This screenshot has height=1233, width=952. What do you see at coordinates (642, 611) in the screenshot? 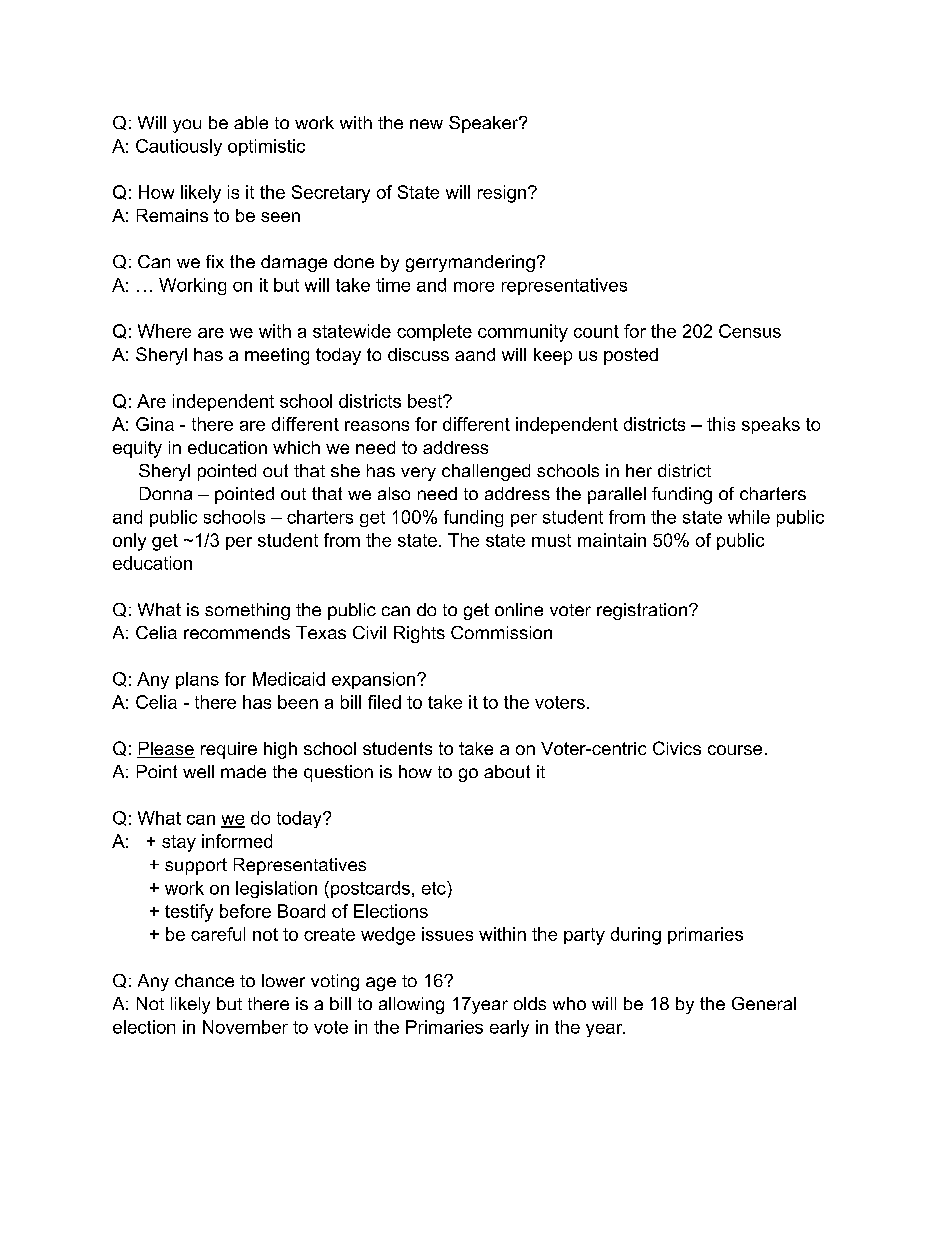
I see `registration` at bounding box center [642, 611].
